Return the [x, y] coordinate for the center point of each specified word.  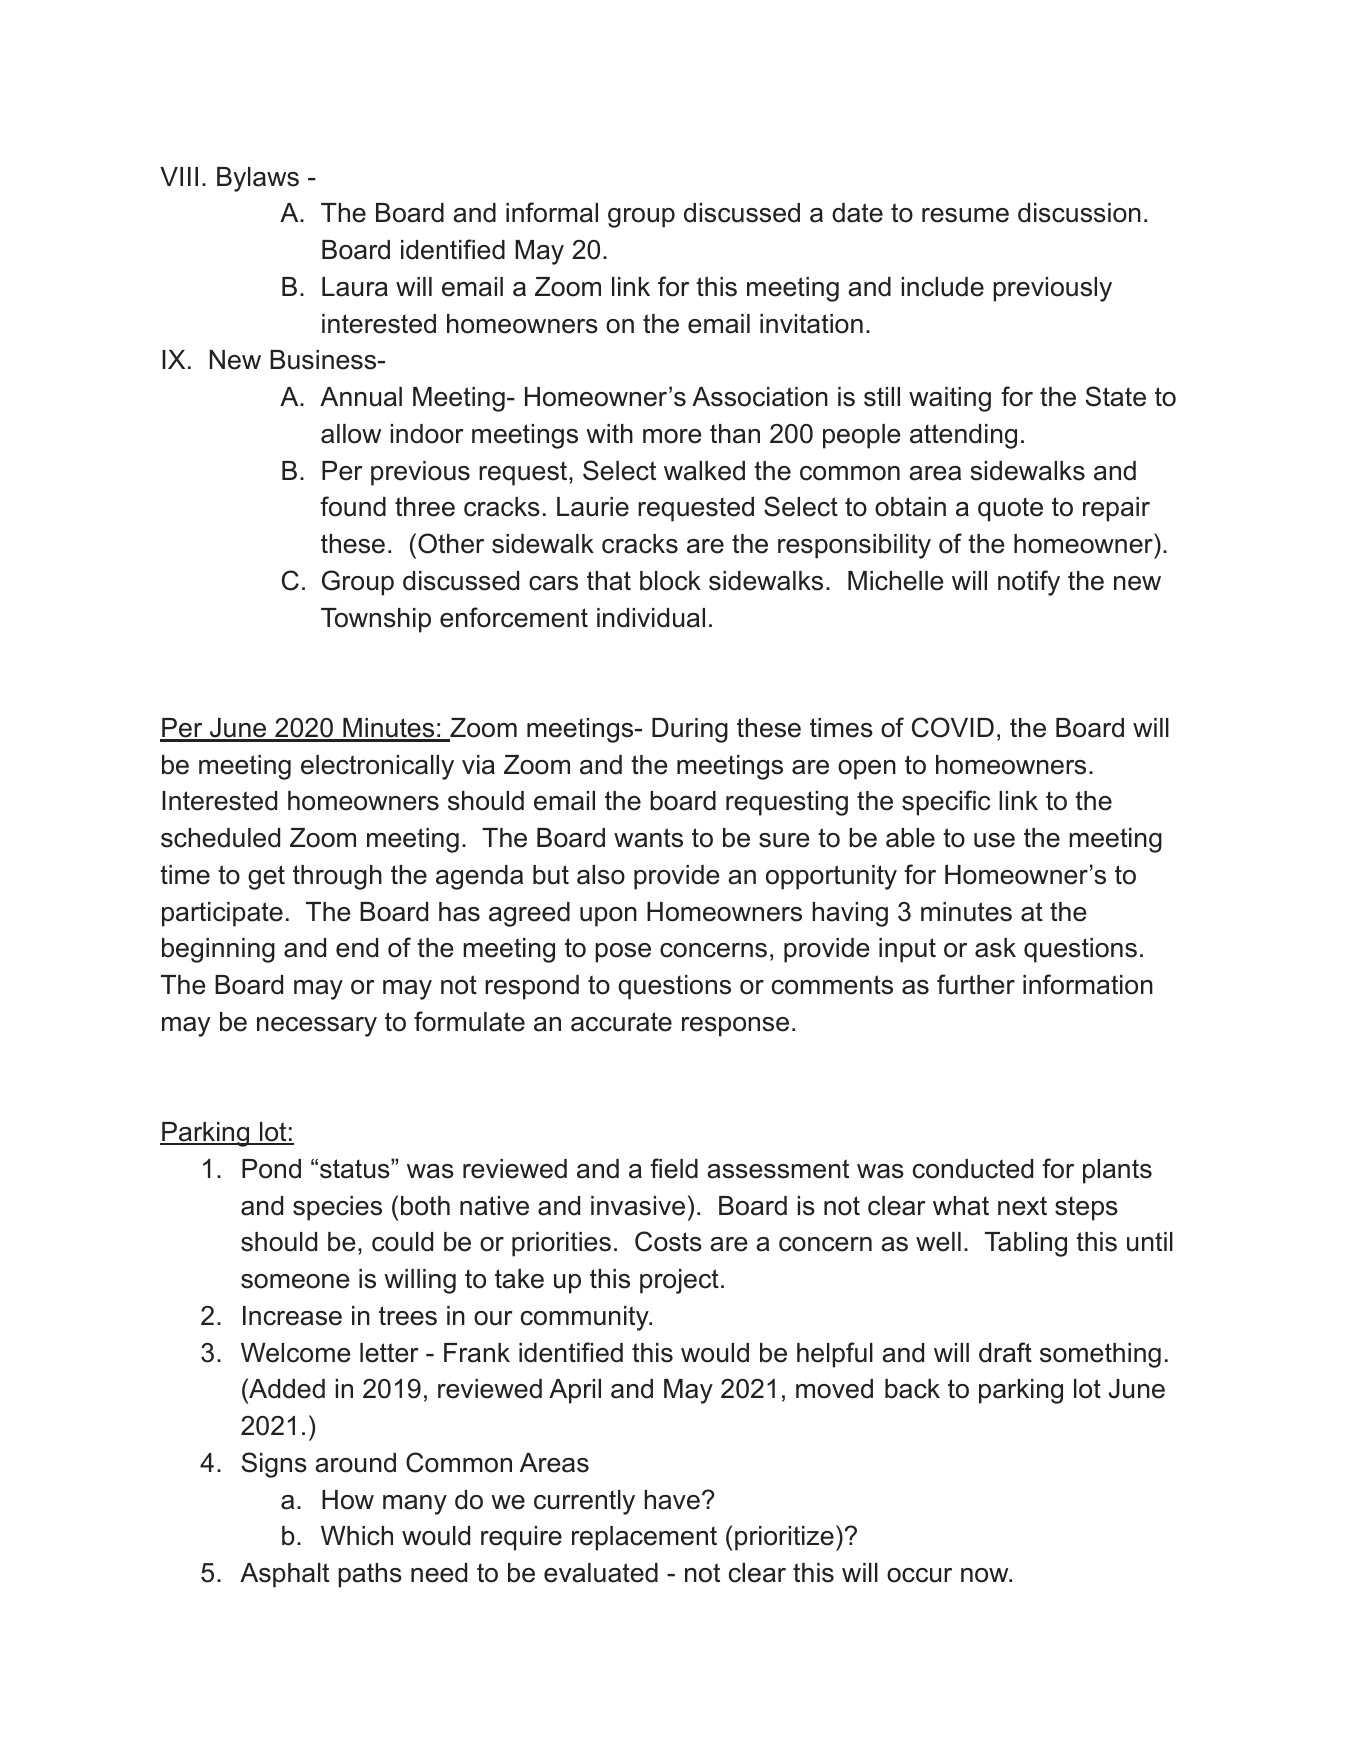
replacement [644, 1538]
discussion [1079, 213]
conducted [973, 1169]
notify [1029, 583]
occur [919, 1575]
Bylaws [258, 179]
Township [376, 620]
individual [651, 618]
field [674, 1168]
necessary [317, 1027]
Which [357, 1536]
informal [552, 212]
